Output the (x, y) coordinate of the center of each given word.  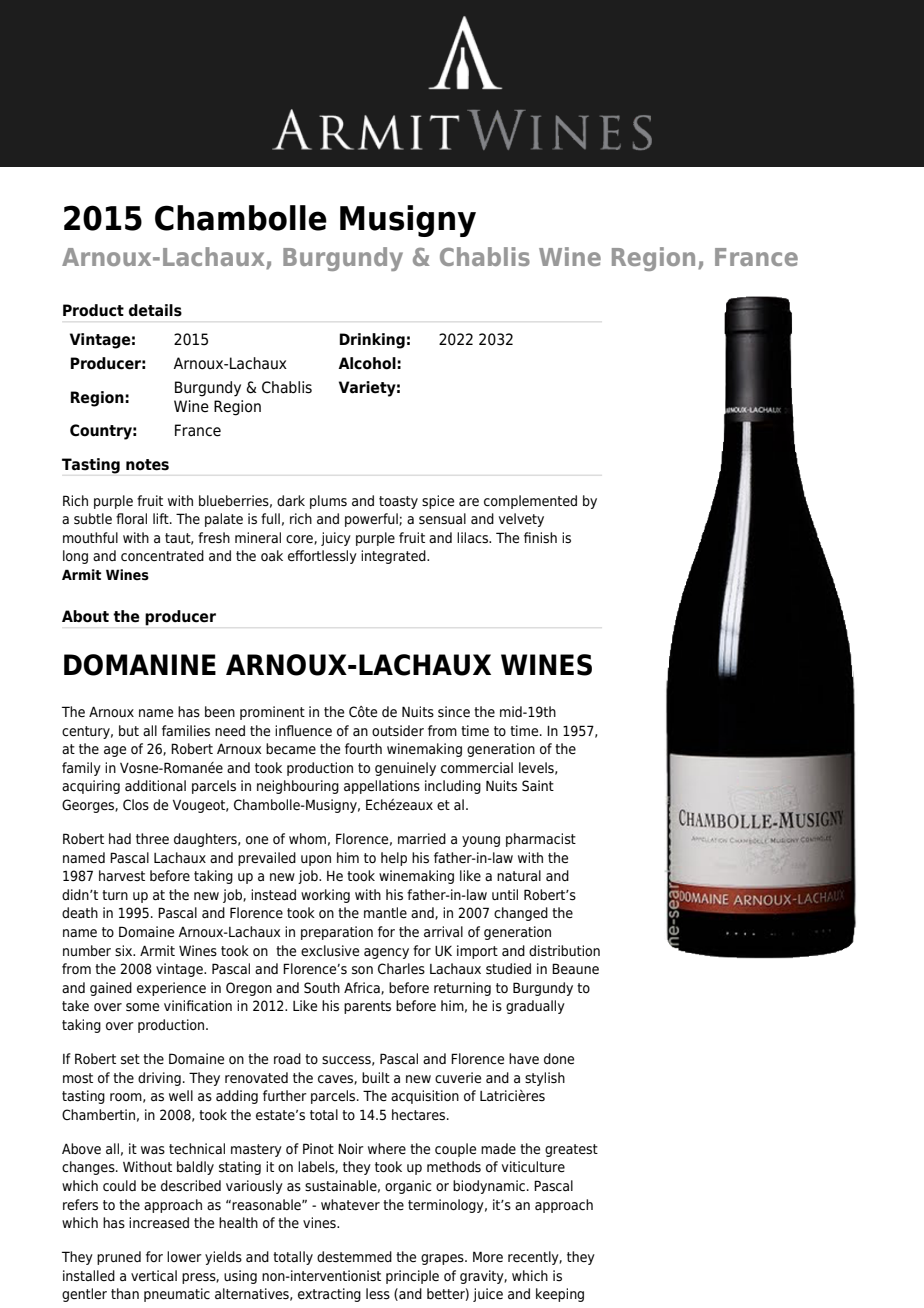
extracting (329, 1295)
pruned (119, 1258)
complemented (530, 502)
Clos (136, 805)
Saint (538, 786)
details (155, 310)
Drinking (372, 341)
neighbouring (298, 787)
